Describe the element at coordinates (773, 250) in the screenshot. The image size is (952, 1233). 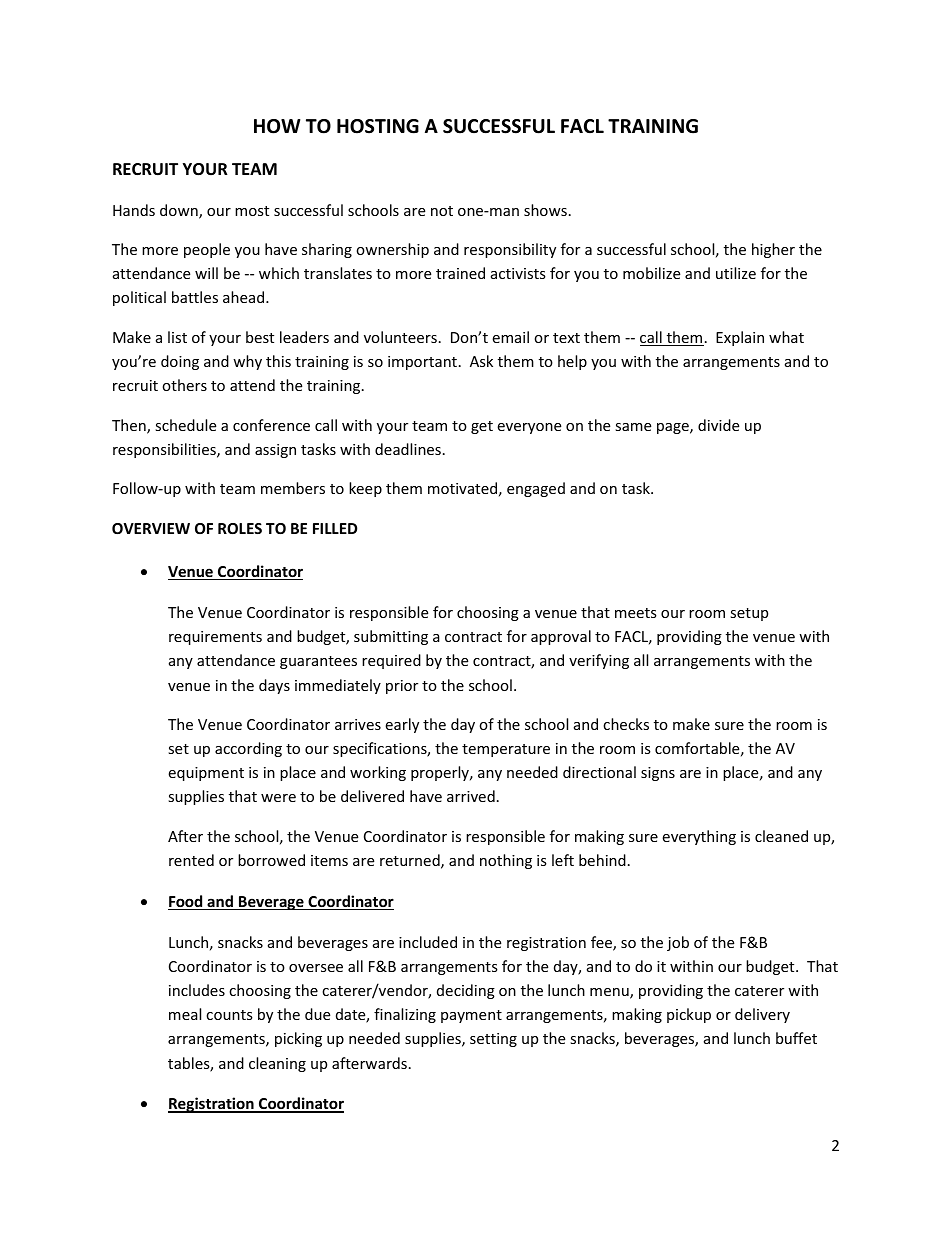
I see `higher` at that location.
